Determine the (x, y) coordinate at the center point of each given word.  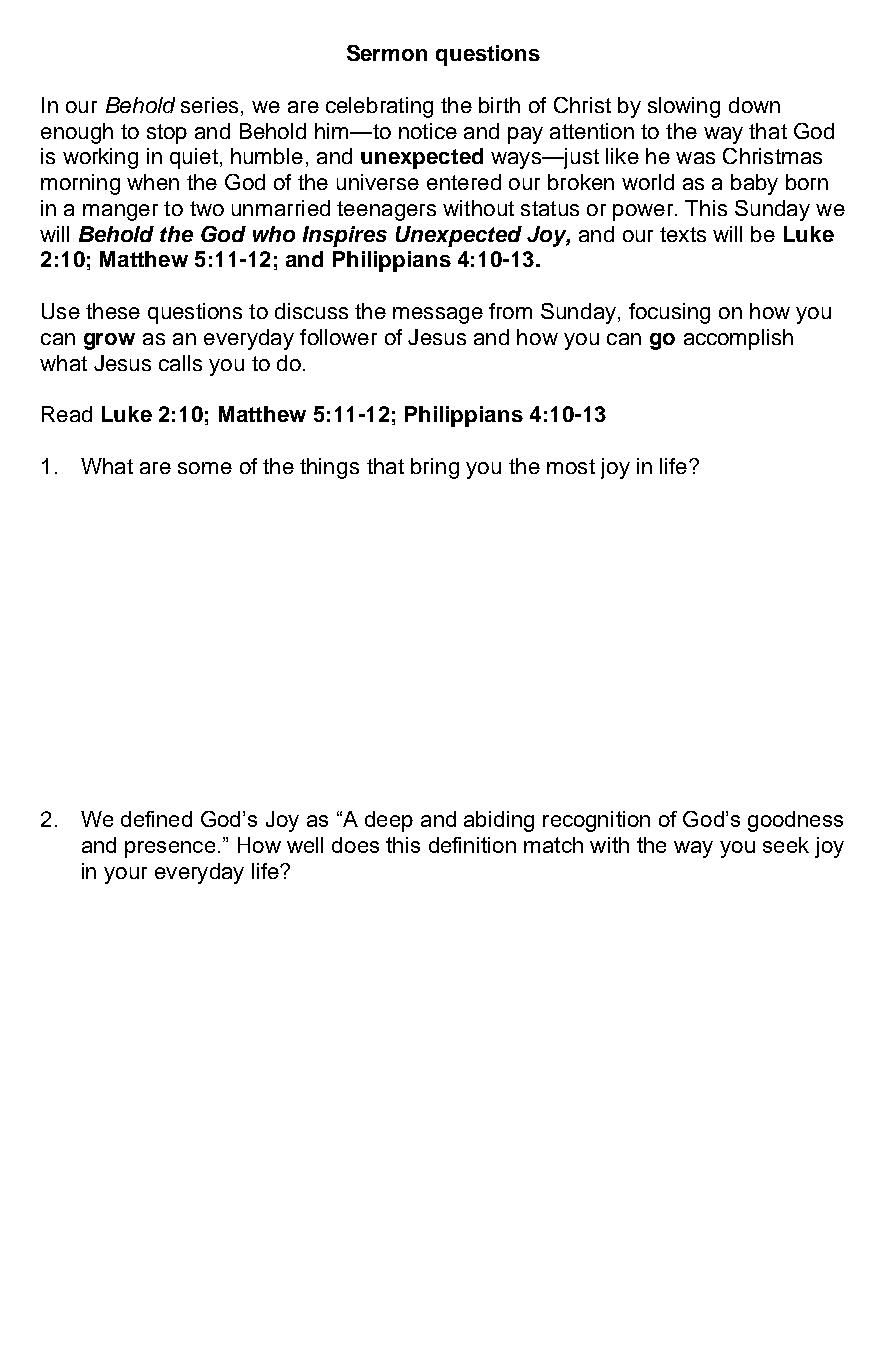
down (754, 105)
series (209, 105)
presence (170, 849)
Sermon (387, 53)
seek (786, 845)
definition (472, 845)
